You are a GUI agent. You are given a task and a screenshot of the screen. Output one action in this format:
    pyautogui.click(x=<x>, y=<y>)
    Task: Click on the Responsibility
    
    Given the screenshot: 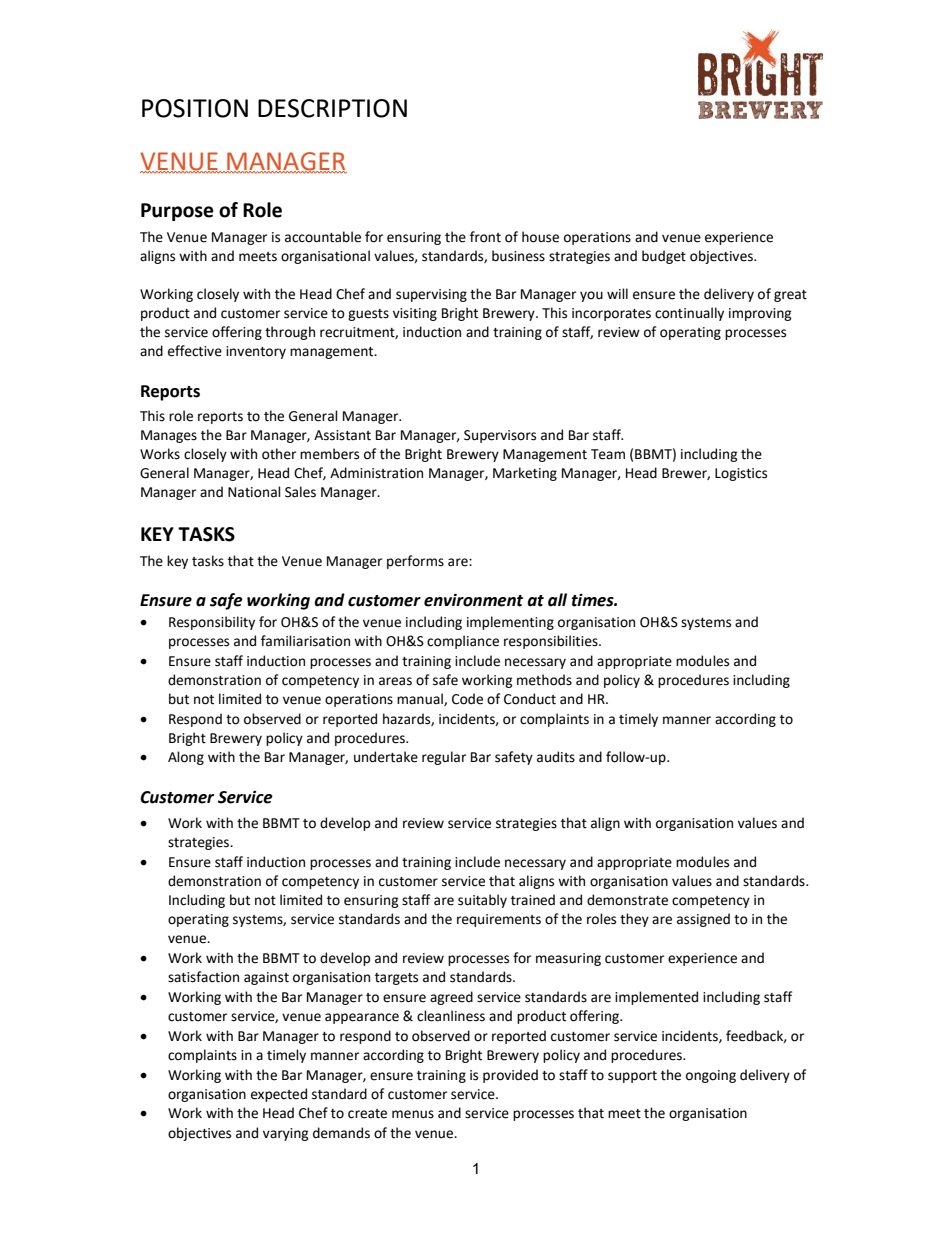 What is the action you would take?
    pyautogui.click(x=212, y=623)
